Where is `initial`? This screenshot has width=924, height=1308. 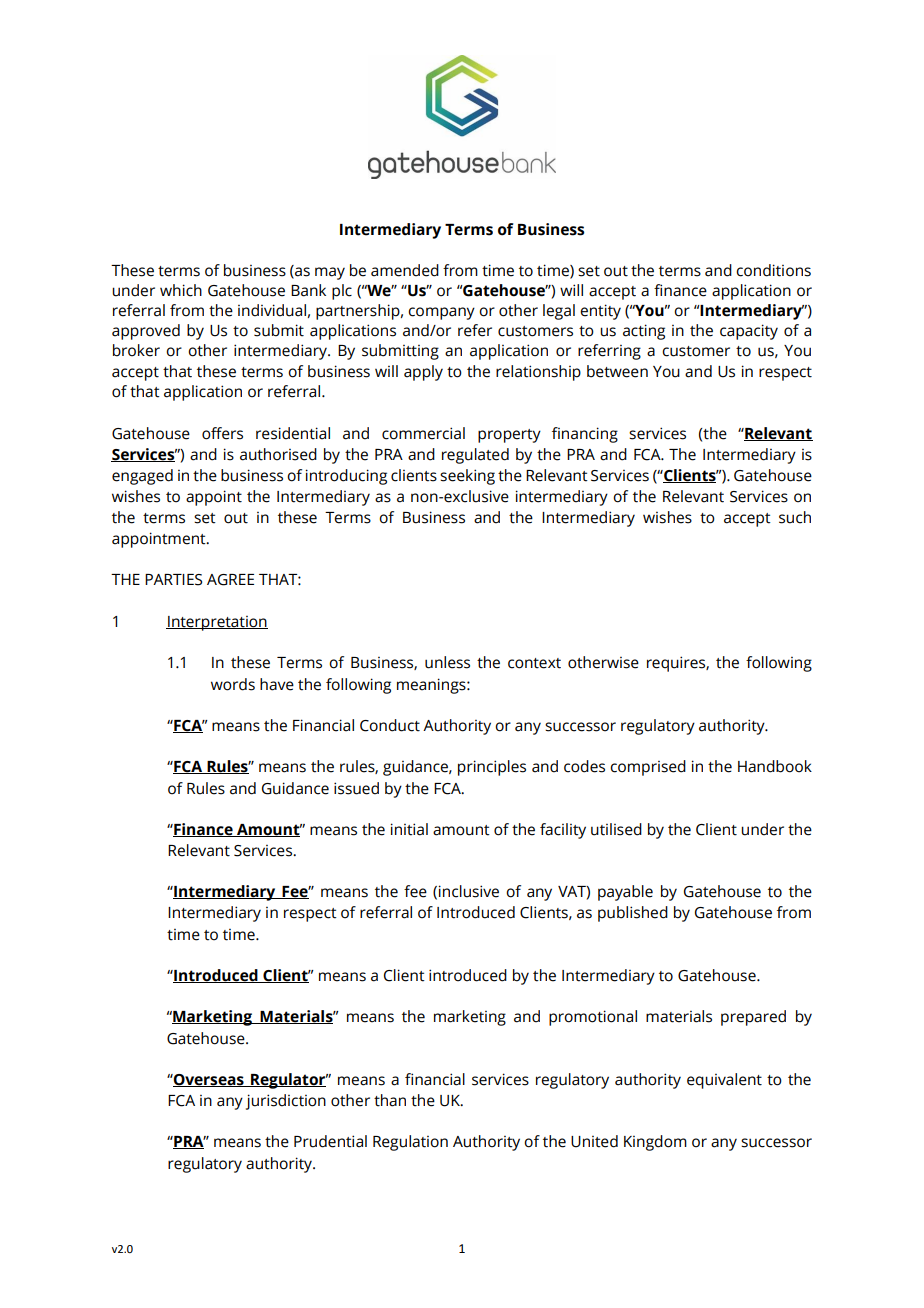 initial is located at coordinates (409, 829).
